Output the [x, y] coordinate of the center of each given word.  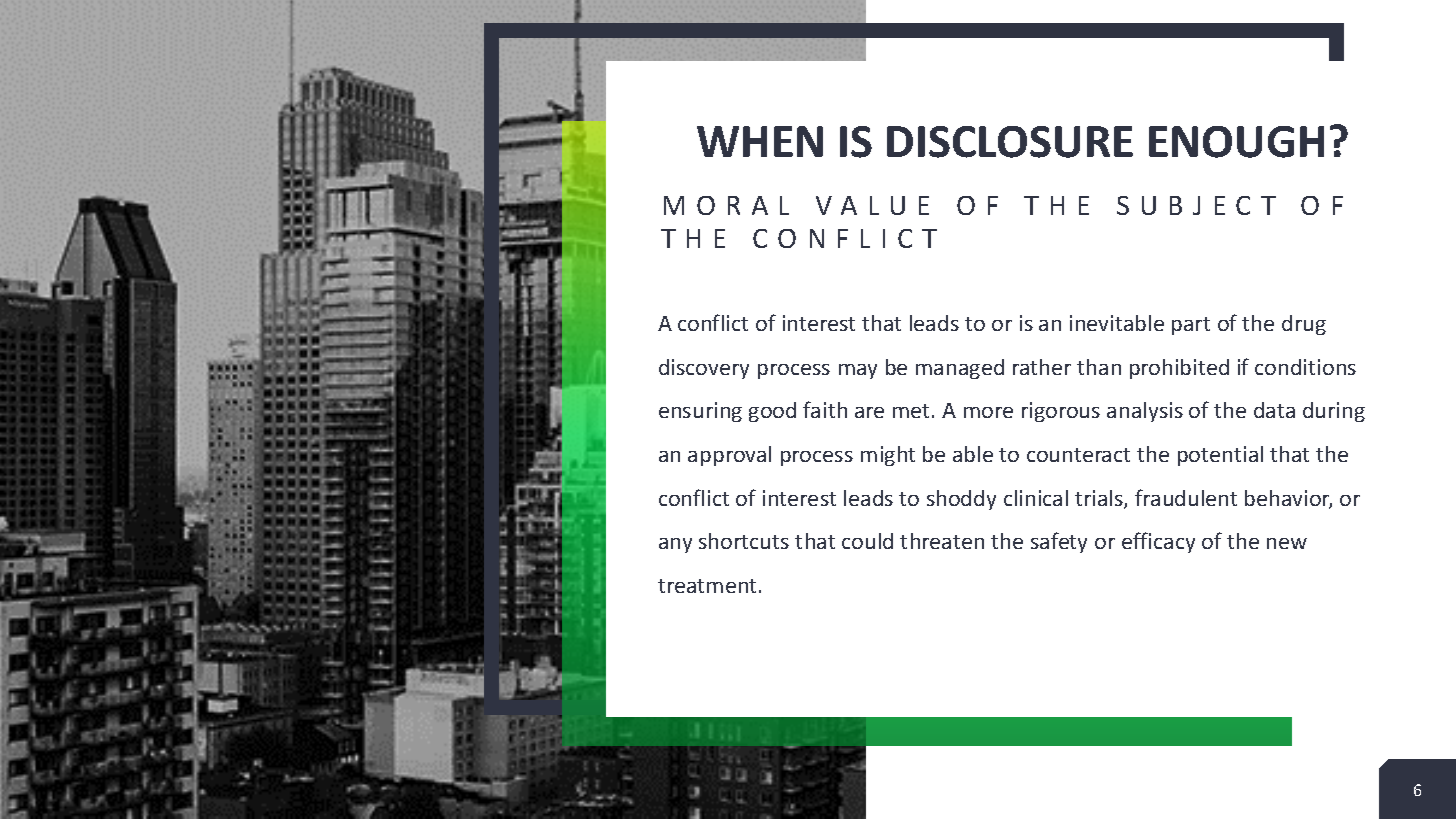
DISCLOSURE [1010, 142]
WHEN [760, 141]
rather [1042, 367]
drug [1304, 325]
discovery [704, 369]
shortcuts [744, 541]
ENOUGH [1236, 142]
